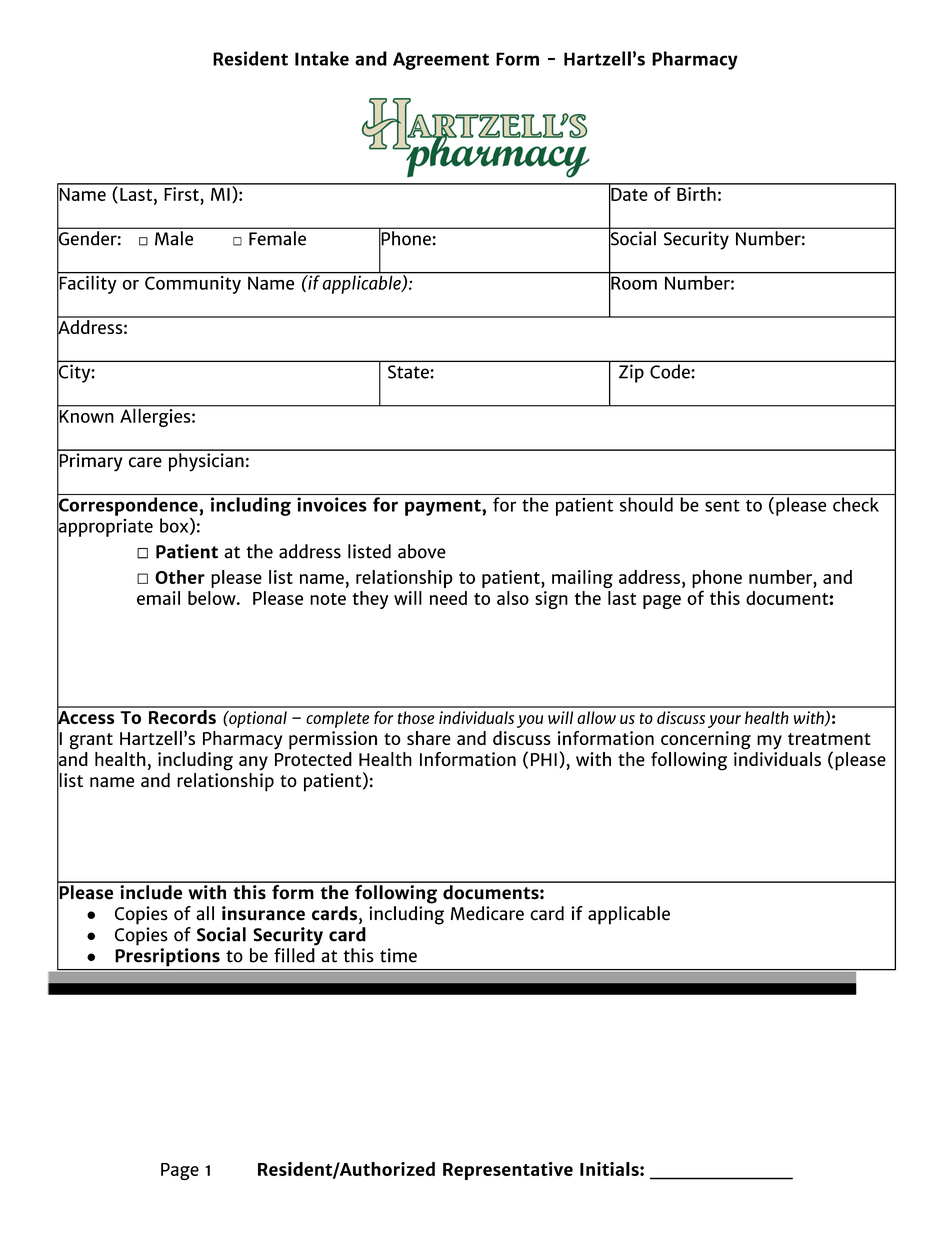 This screenshot has width=952, height=1233. Describe the element at coordinates (182, 715) in the screenshot. I see `Records` at that location.
